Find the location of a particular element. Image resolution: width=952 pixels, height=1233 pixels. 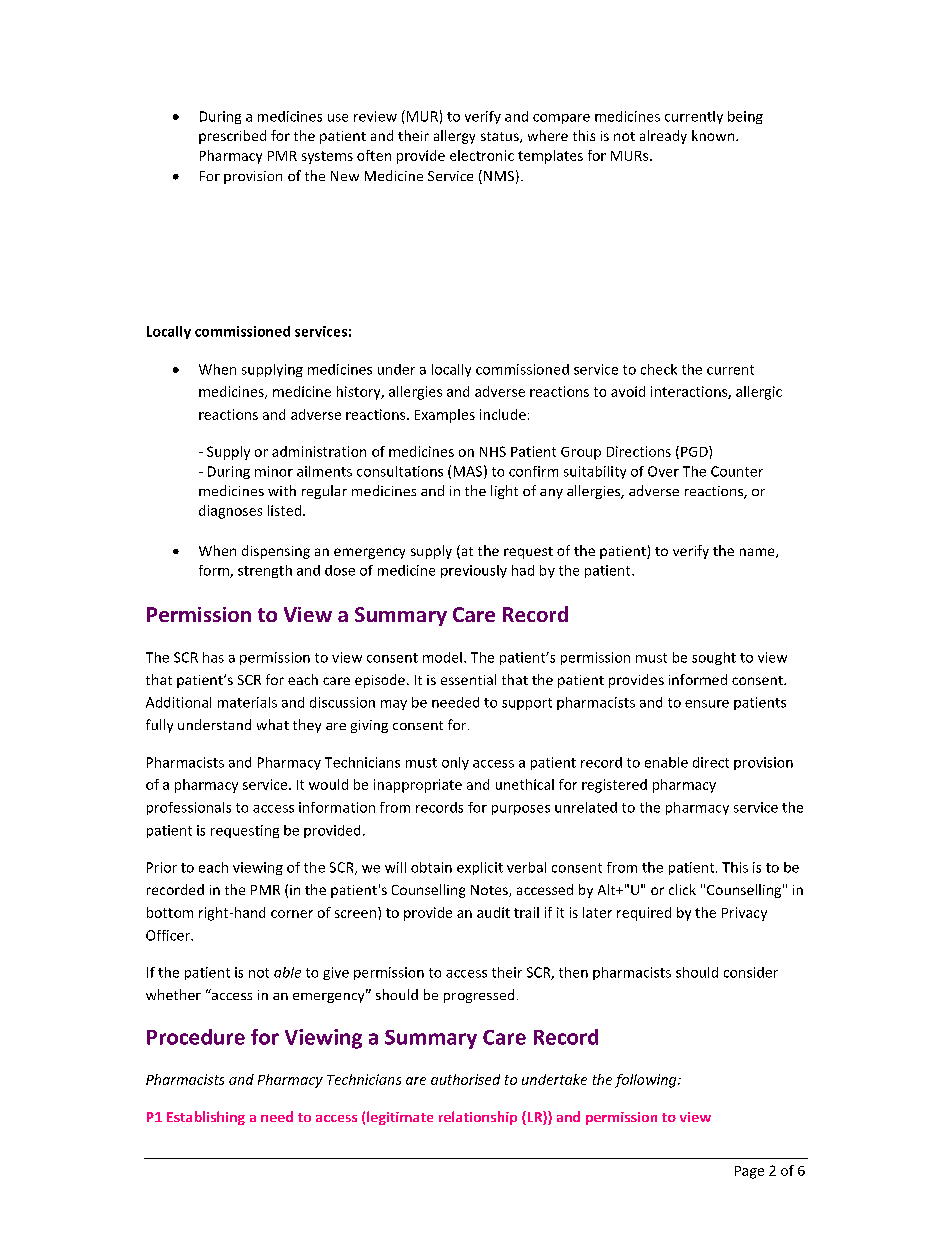

inappropriate is located at coordinates (418, 786).
